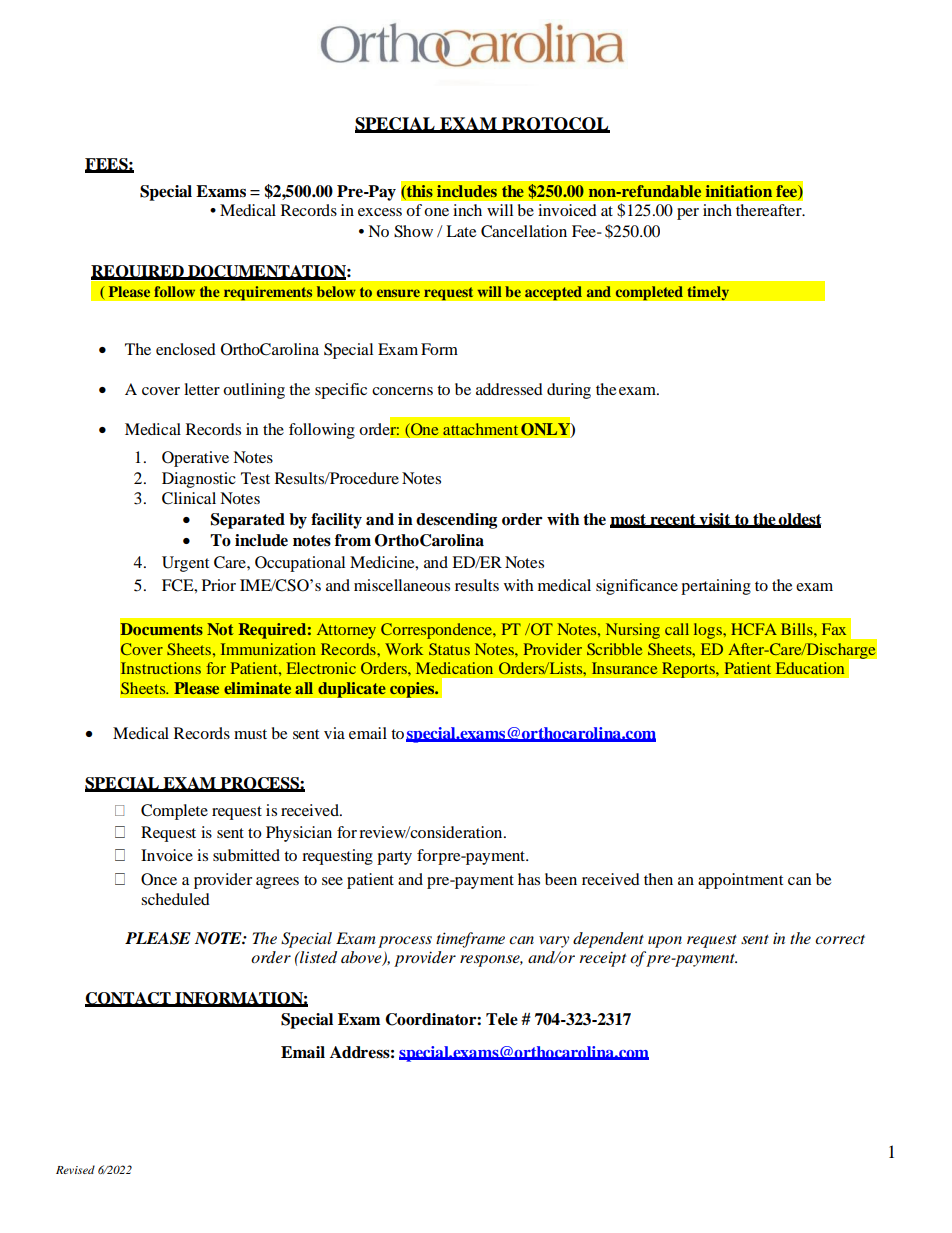 This image has width=952, height=1233. What do you see at coordinates (175, 899) in the image?
I see `scheduled` at bounding box center [175, 899].
